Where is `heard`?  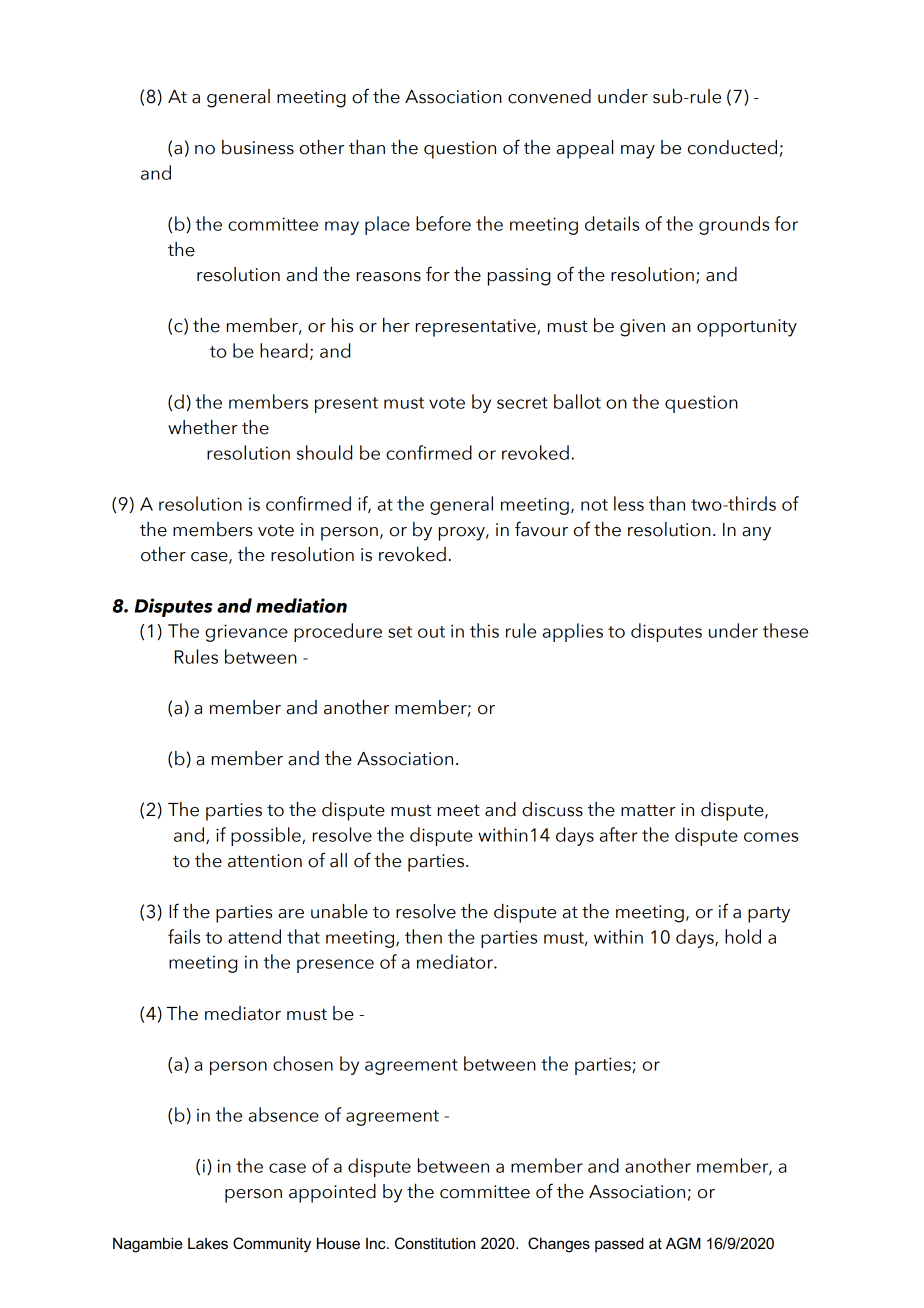 heard is located at coordinates (284, 350).
